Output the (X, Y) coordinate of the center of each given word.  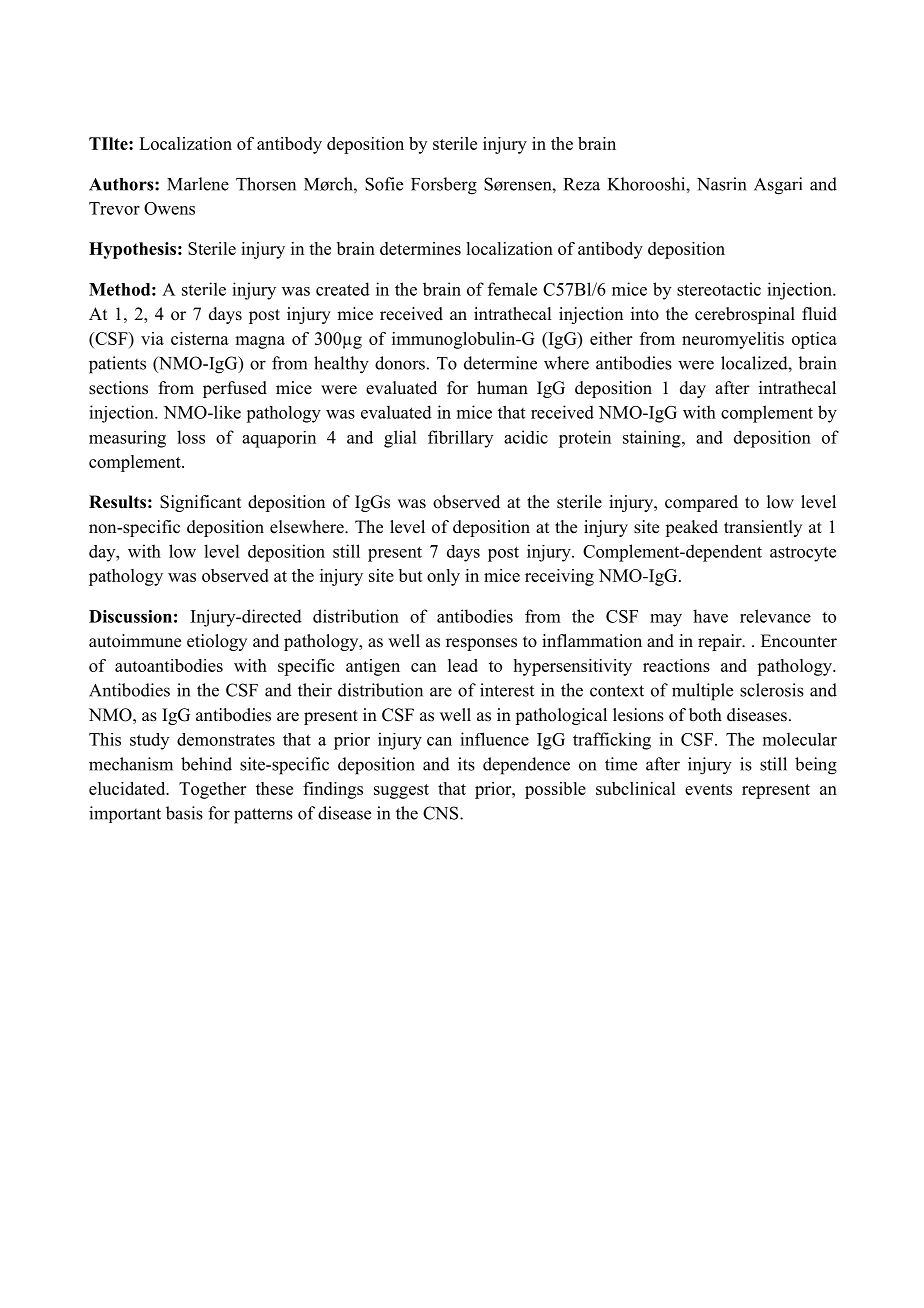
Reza (582, 184)
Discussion (130, 616)
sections (118, 388)
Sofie (384, 184)
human (502, 388)
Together (212, 790)
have (710, 616)
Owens (169, 208)
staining (653, 439)
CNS (442, 813)
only (443, 577)
